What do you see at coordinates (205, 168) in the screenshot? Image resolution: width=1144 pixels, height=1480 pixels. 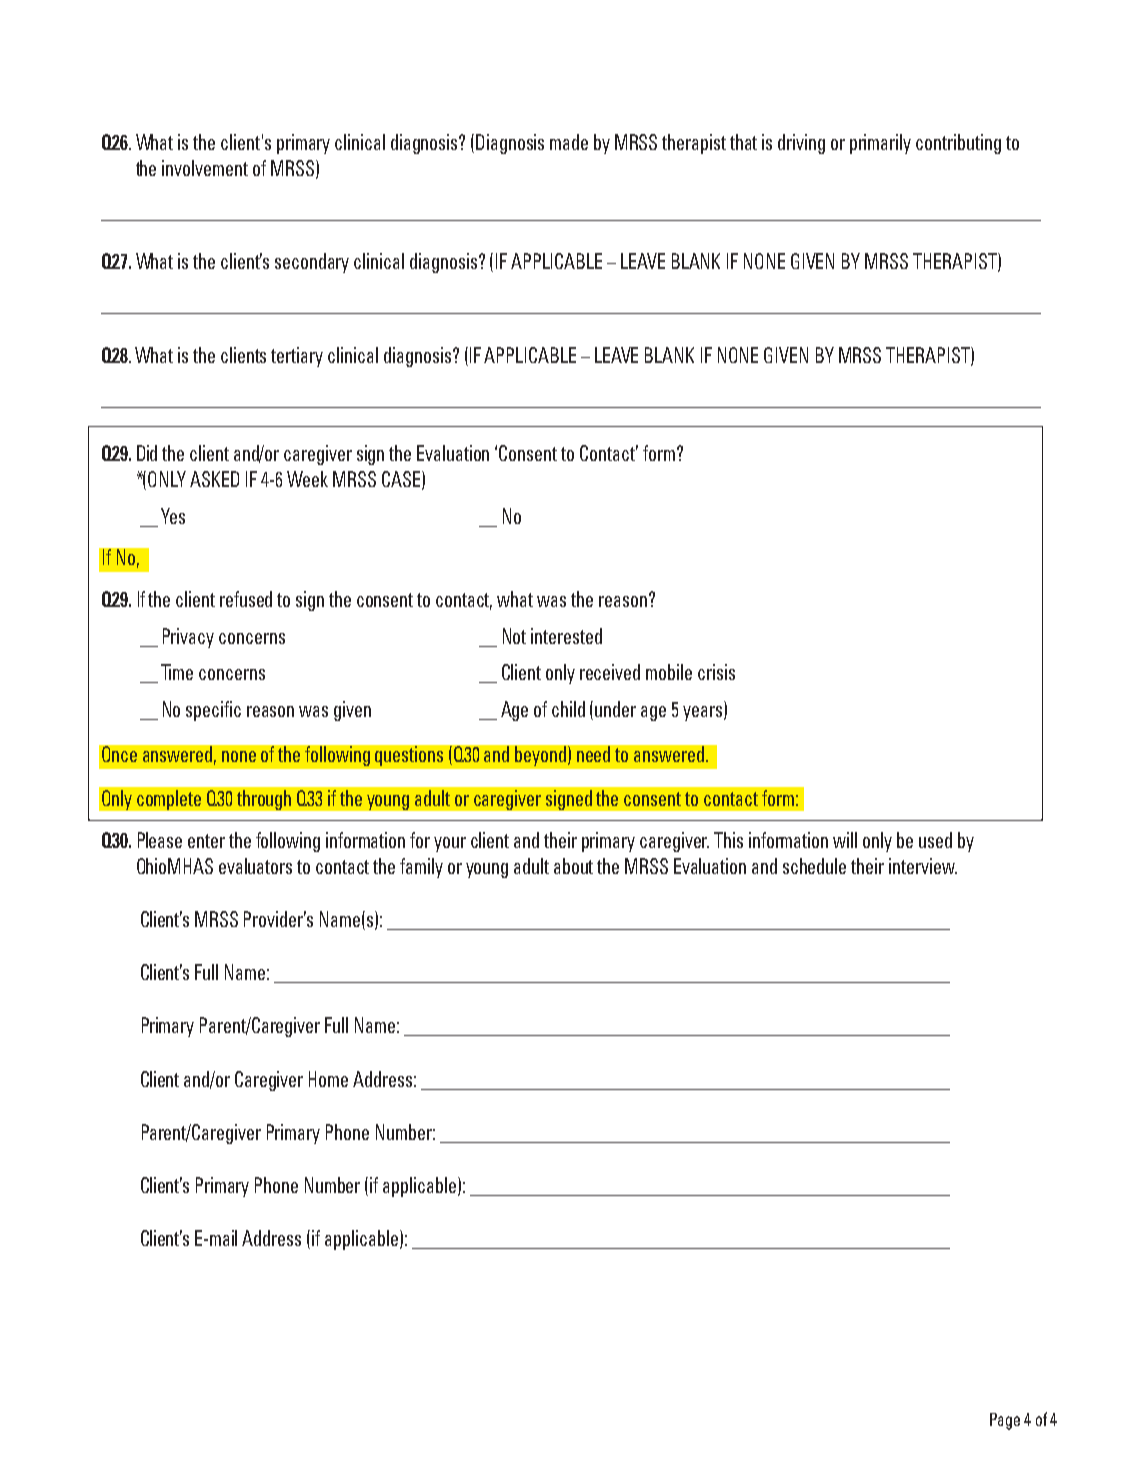 I see `involvement` at bounding box center [205, 168].
